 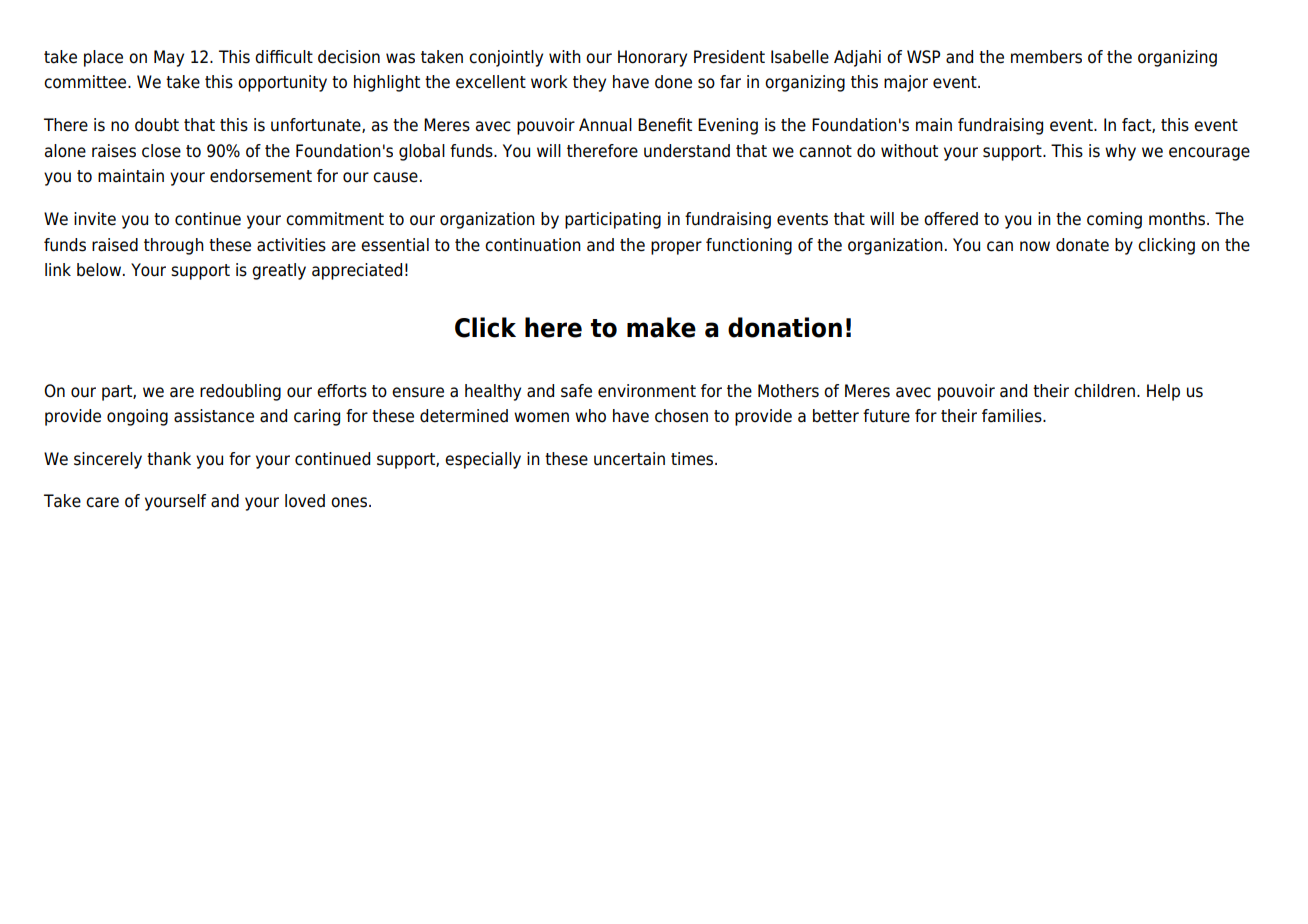 What do you see at coordinates (240, 392) in the screenshot?
I see `redoubling` at bounding box center [240, 392].
